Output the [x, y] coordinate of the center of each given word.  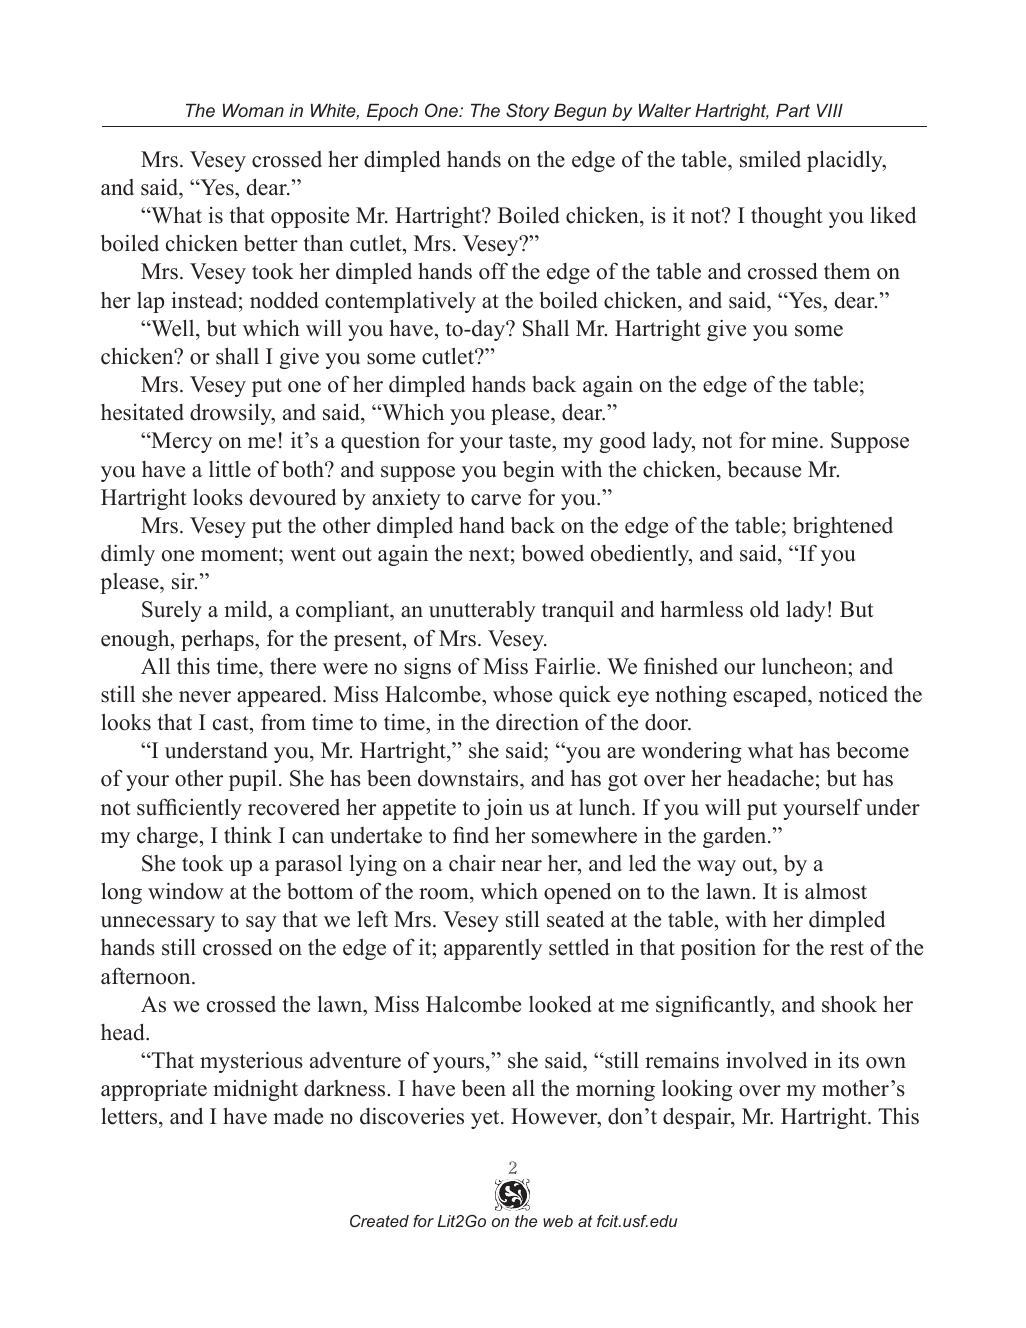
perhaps [218, 640]
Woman [253, 110]
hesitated [142, 412]
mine [795, 440]
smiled [770, 159]
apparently [493, 949]
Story [528, 112]
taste [531, 443]
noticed [853, 694]
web [558, 1221]
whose [522, 694]
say [261, 924]
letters [130, 1117]
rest [847, 948]
